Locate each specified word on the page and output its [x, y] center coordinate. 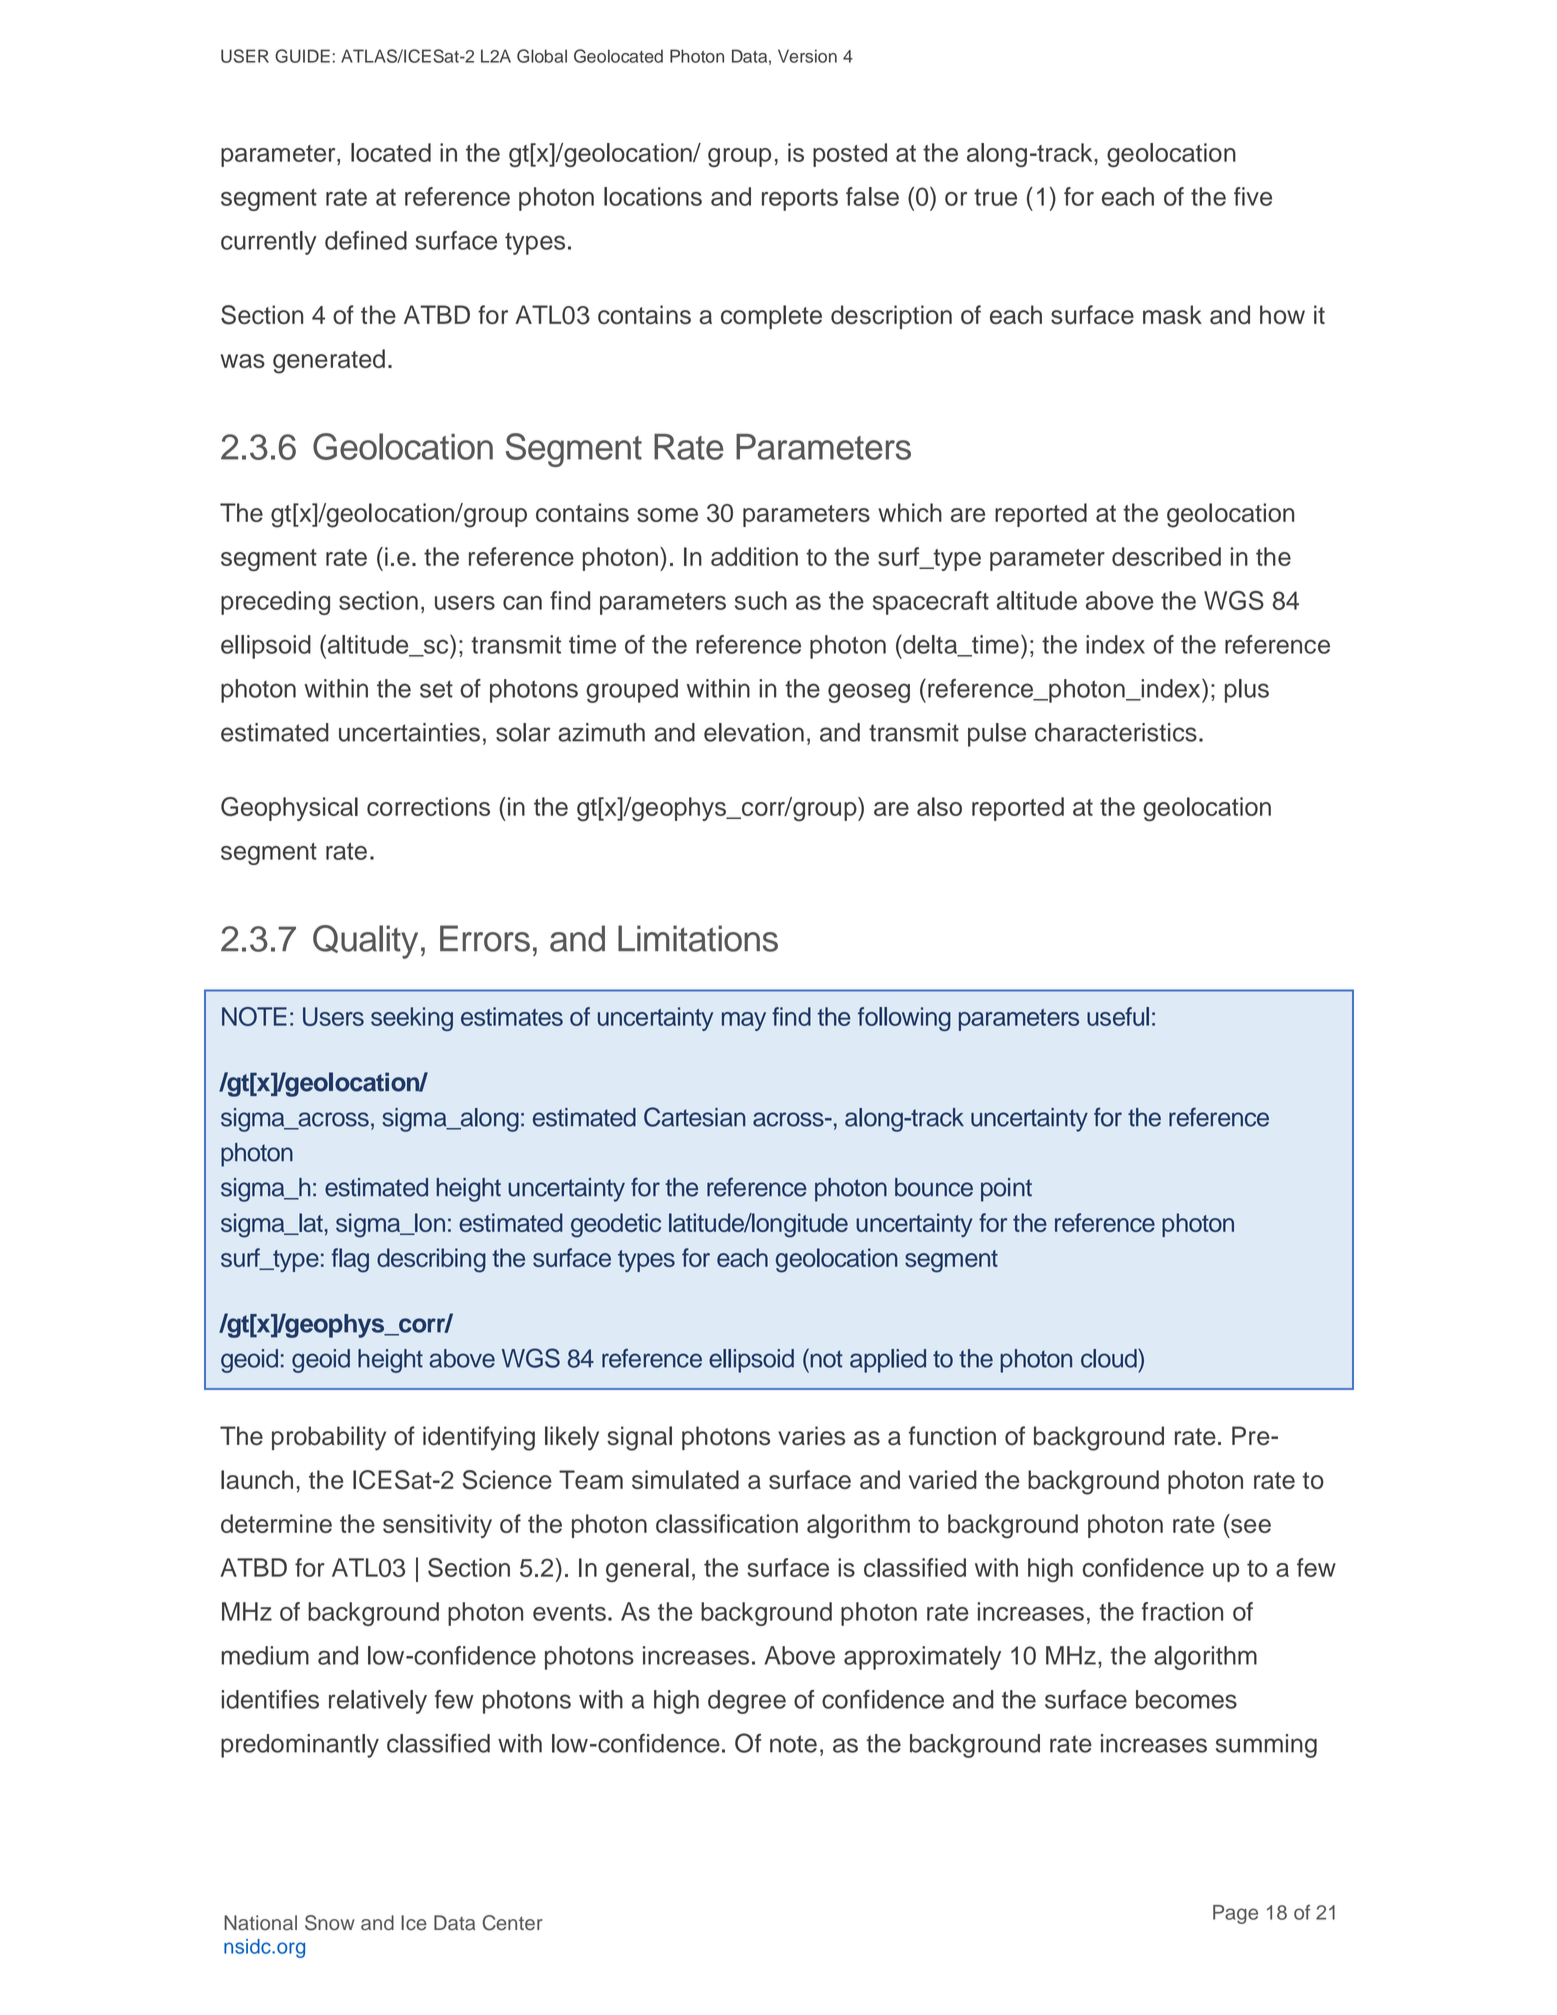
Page [1235, 1914]
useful [1118, 1016]
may [744, 1021]
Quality [365, 942]
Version [807, 56]
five [1253, 196]
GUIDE [302, 56]
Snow [330, 1923]
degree [747, 1702]
